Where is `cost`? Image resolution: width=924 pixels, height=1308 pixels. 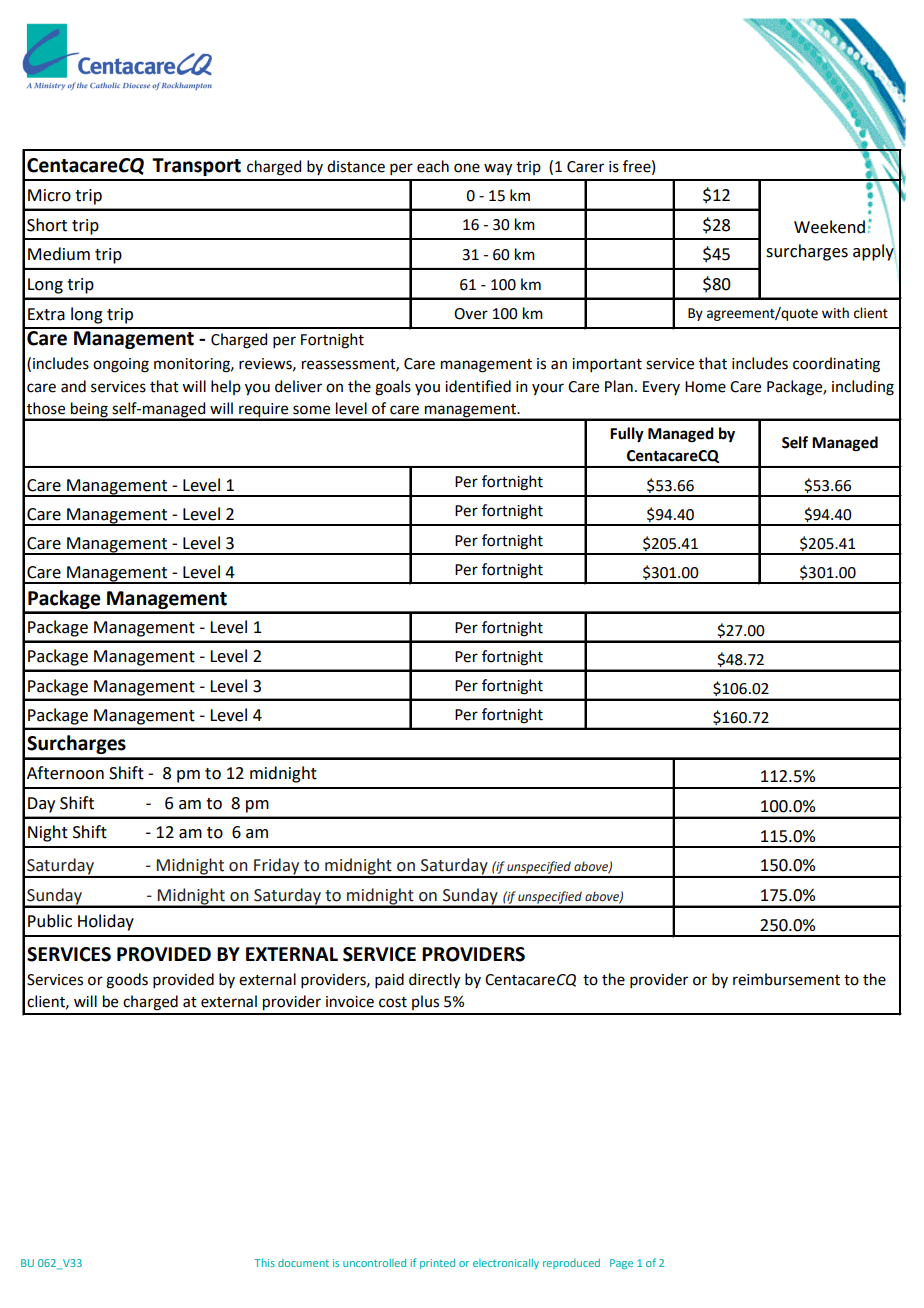
cost is located at coordinates (393, 1002).
